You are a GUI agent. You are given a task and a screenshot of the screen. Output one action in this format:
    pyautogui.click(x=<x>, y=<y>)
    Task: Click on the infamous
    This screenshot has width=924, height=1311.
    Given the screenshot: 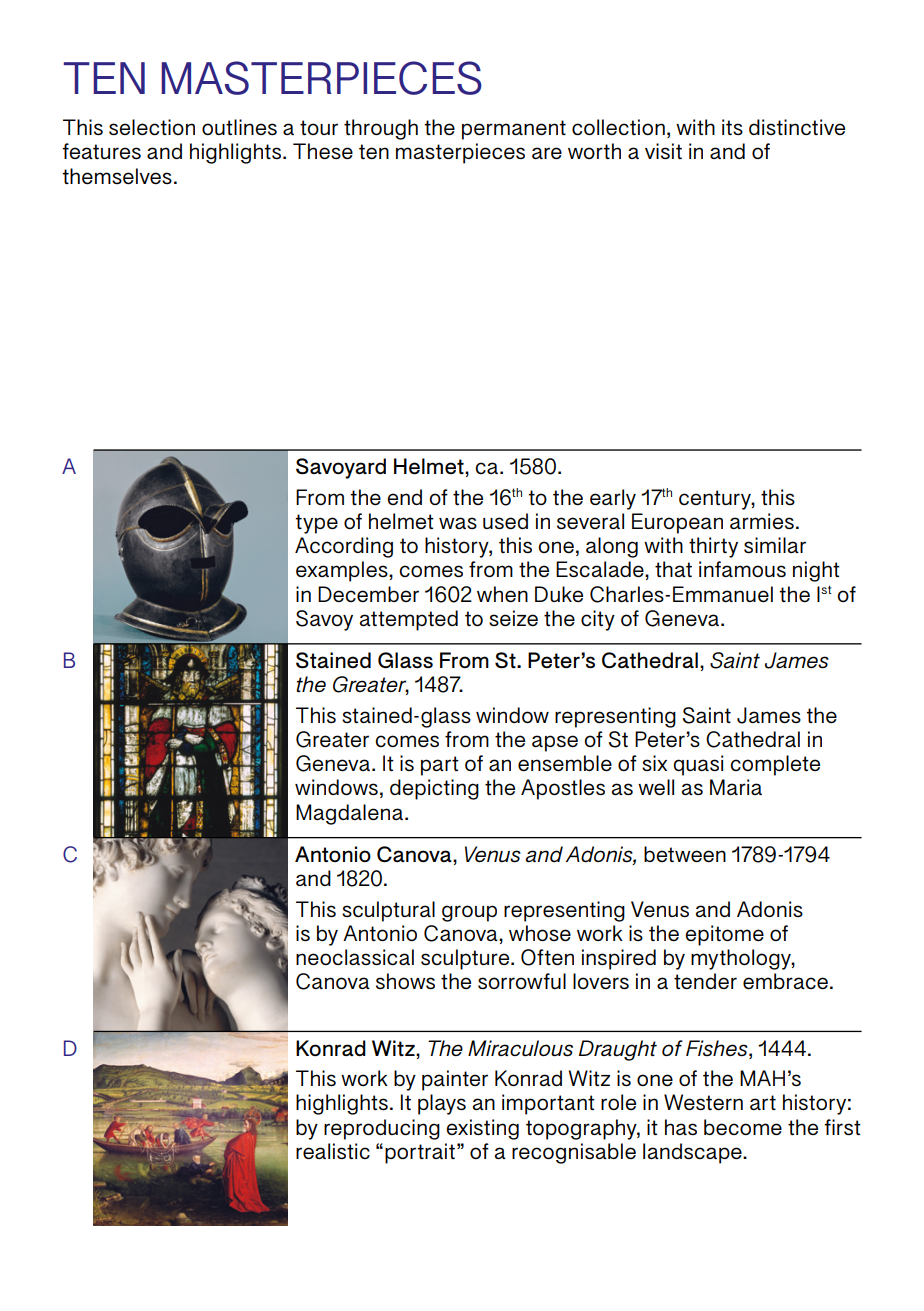 What is the action you would take?
    pyautogui.click(x=742, y=569)
